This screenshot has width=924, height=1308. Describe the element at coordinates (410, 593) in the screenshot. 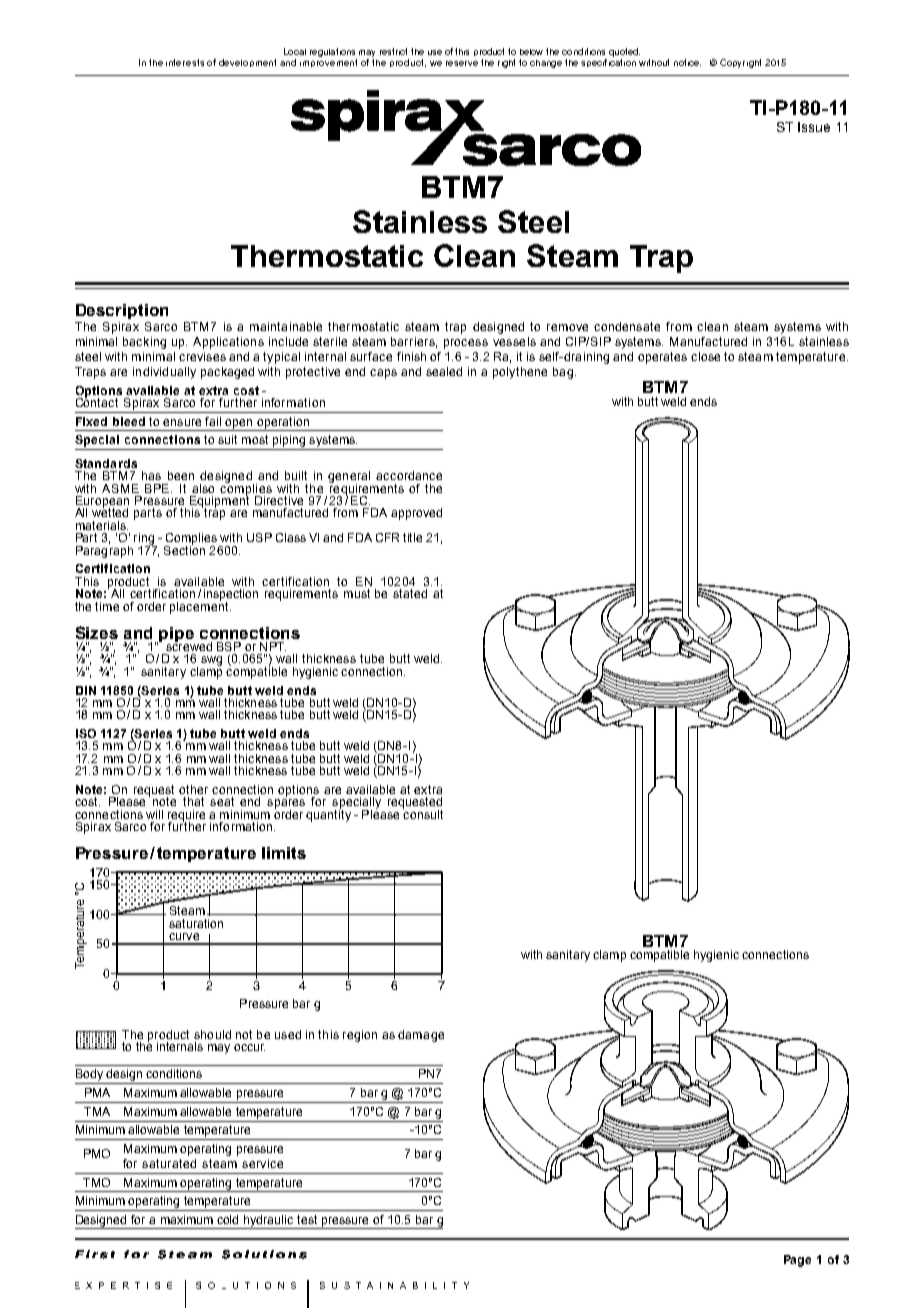

I see `stated` at that location.
